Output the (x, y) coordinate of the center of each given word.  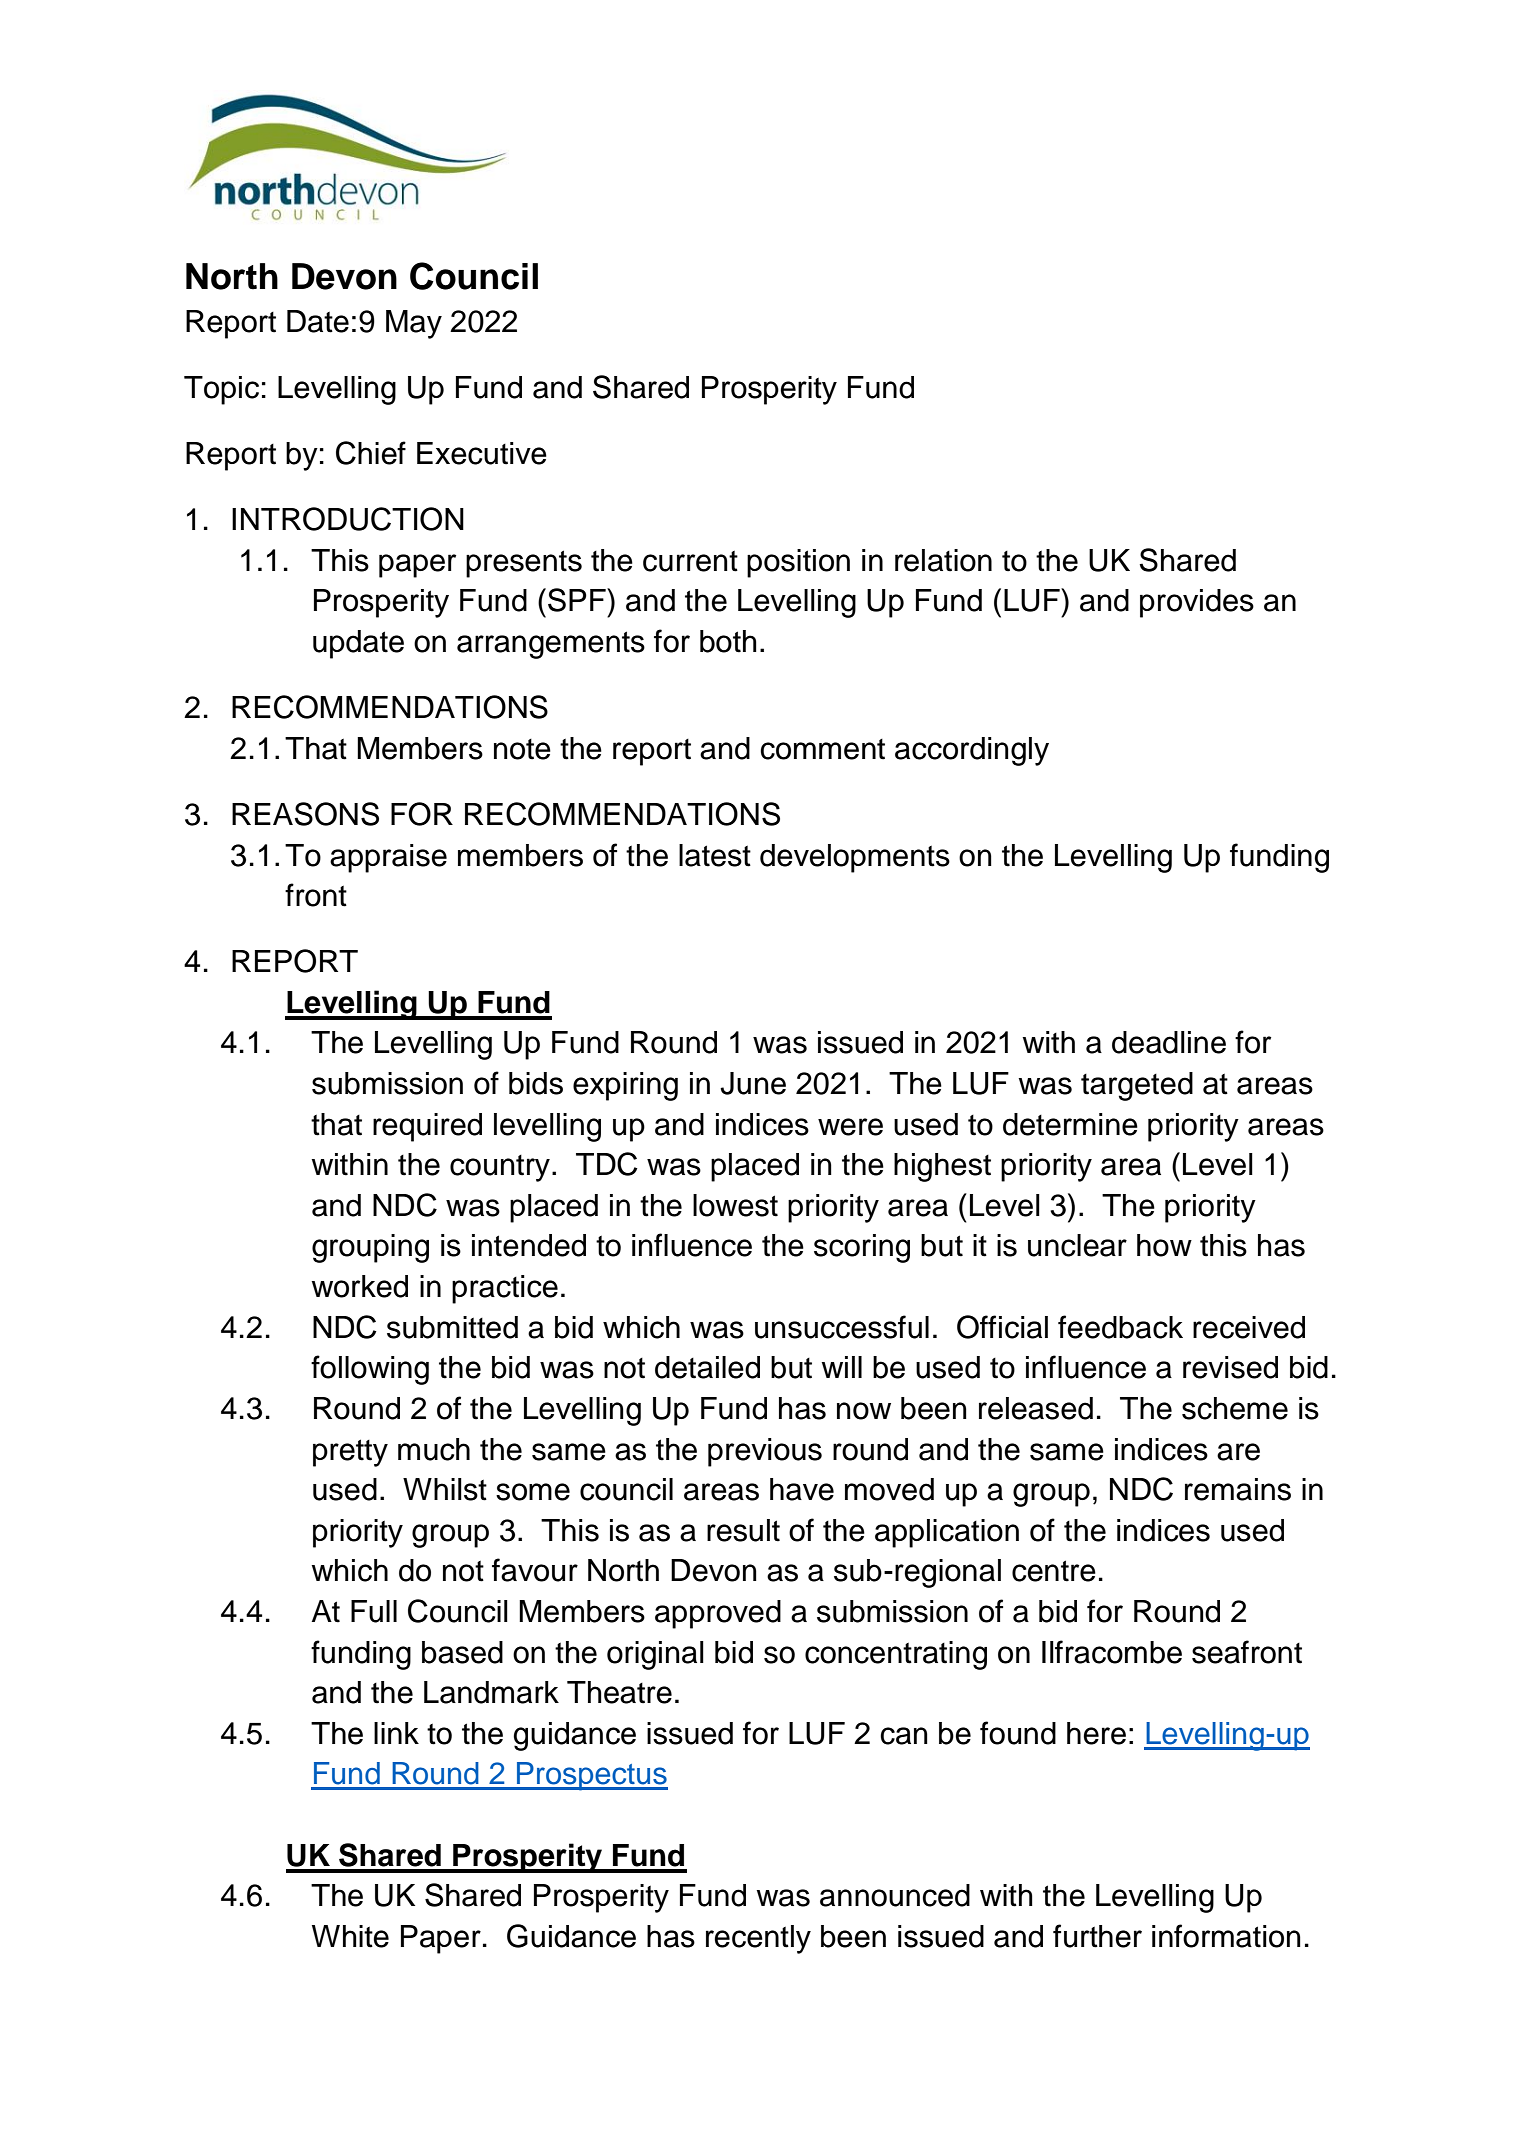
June (753, 1083)
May (414, 324)
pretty (350, 1453)
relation (943, 560)
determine (1070, 1124)
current (690, 561)
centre (1054, 1571)
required (427, 1127)
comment (822, 749)
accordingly (972, 751)
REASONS (305, 814)
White (350, 1936)
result (743, 1530)
